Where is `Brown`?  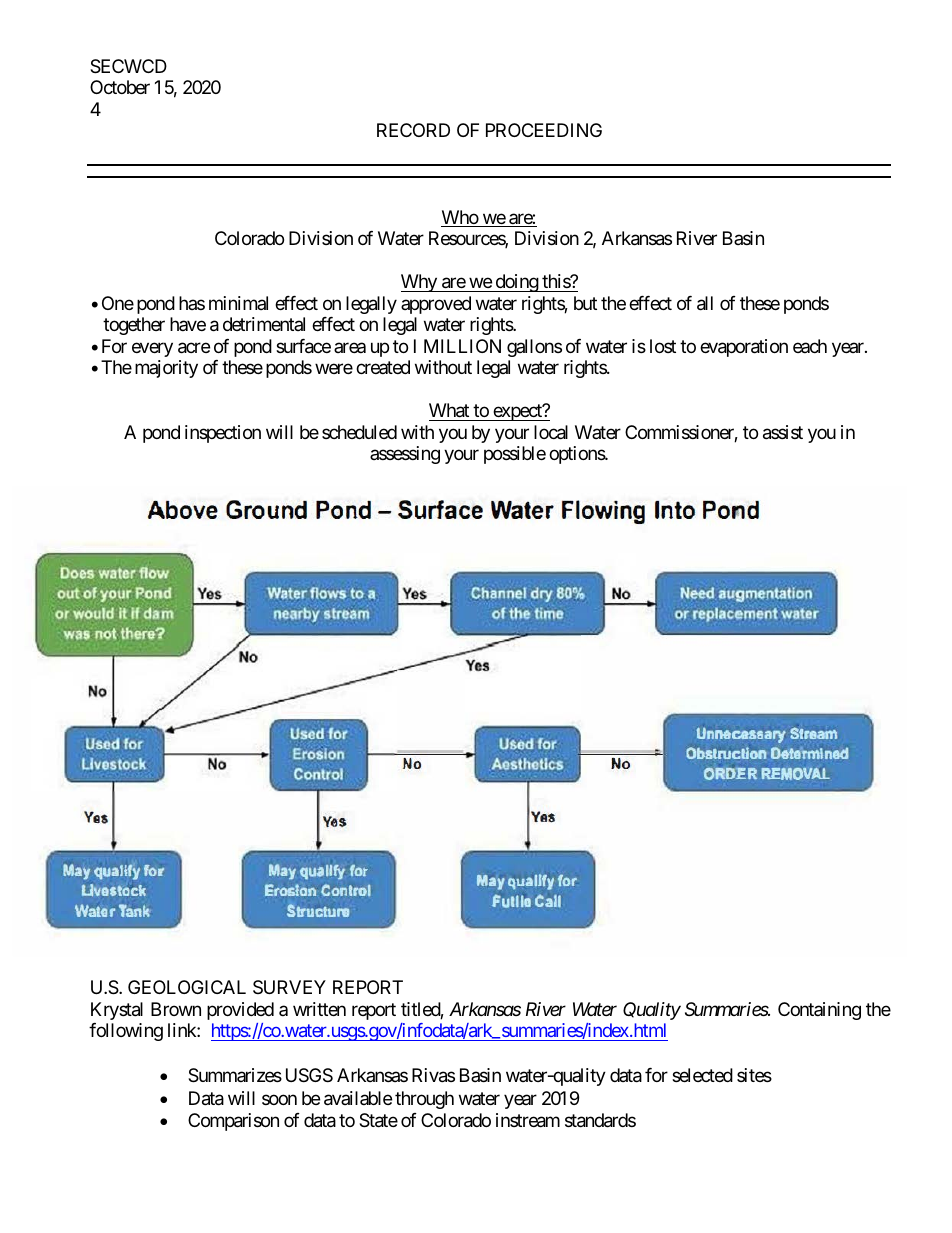
Brown is located at coordinates (176, 1009).
